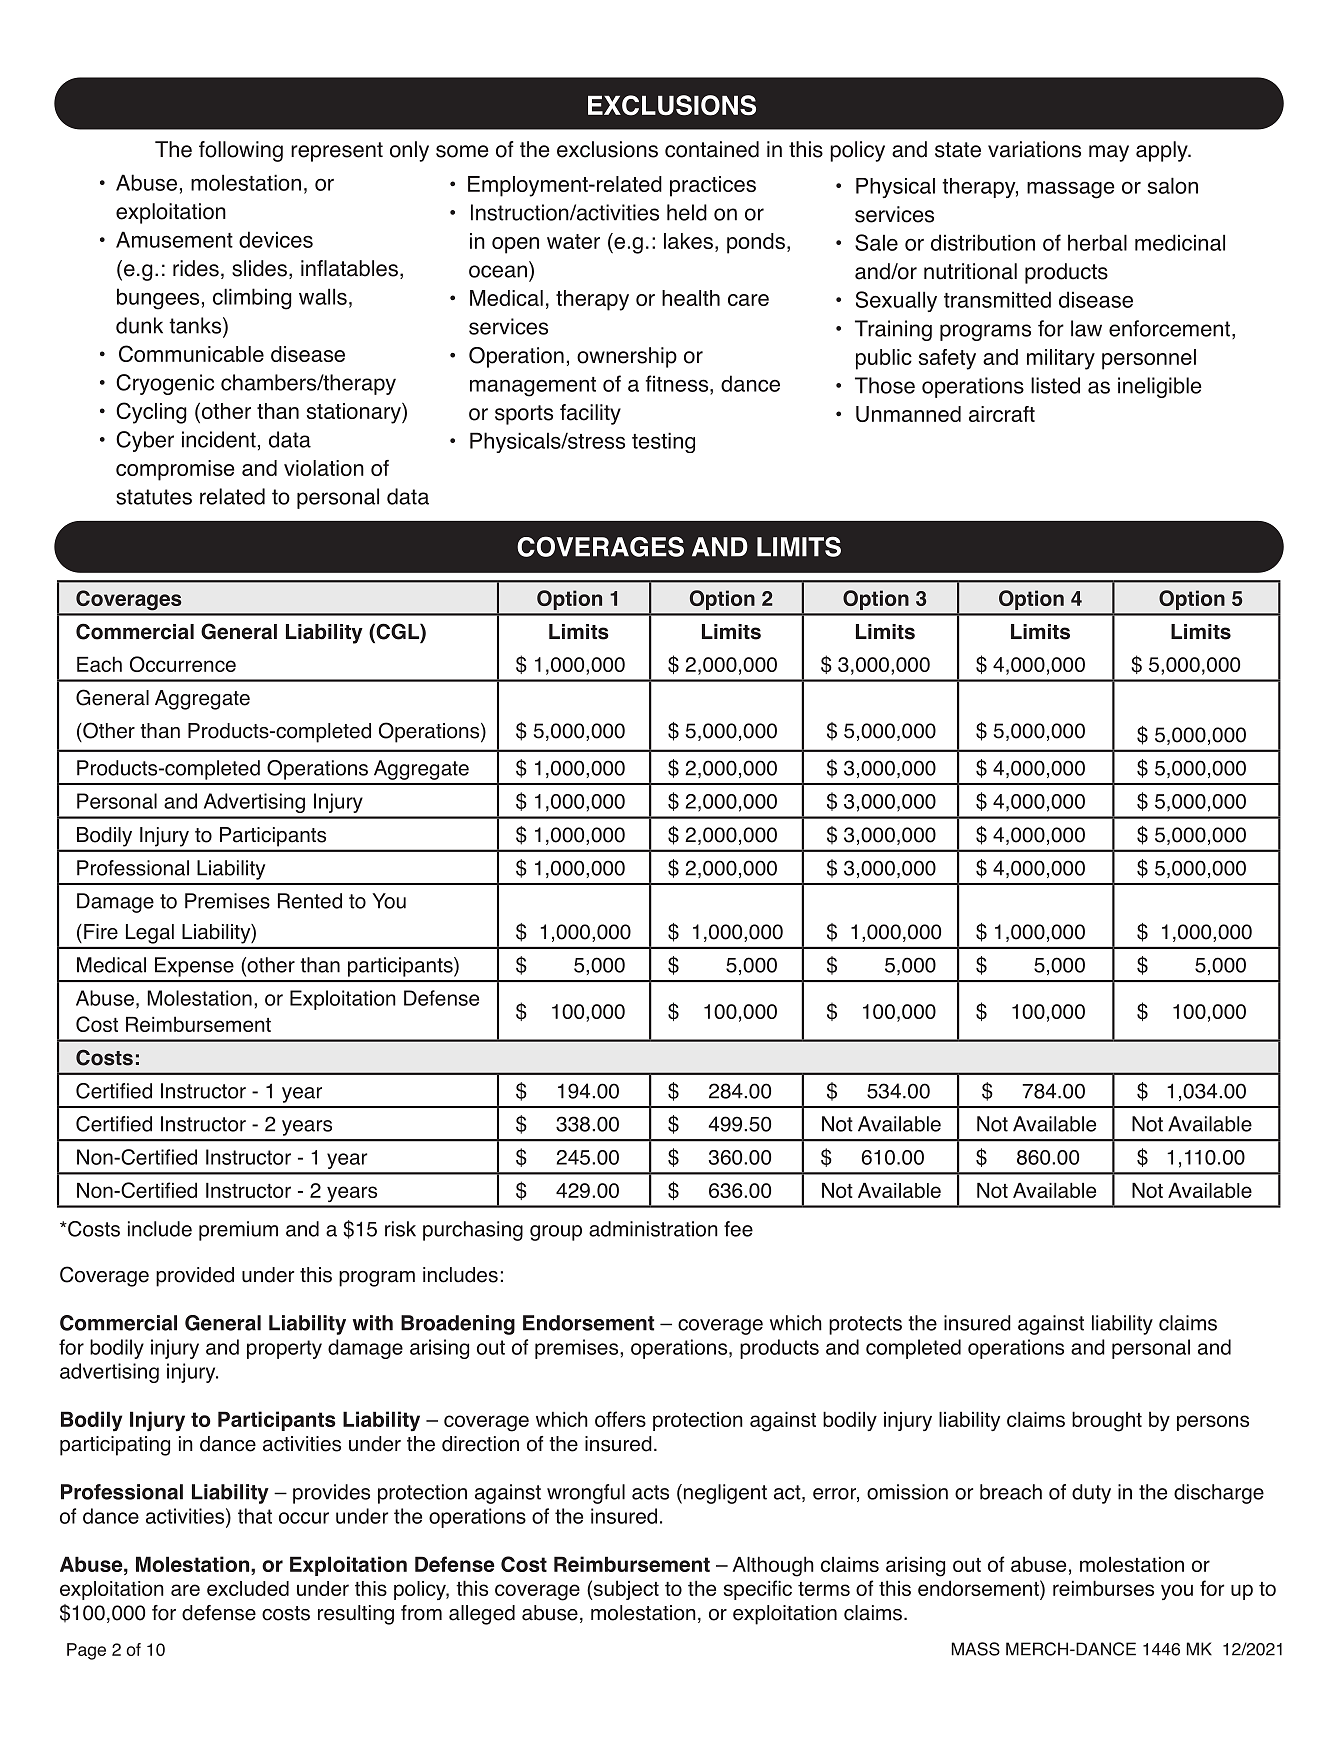 The image size is (1343, 1738). What do you see at coordinates (1109, 153) in the screenshot?
I see `may` at bounding box center [1109, 153].
